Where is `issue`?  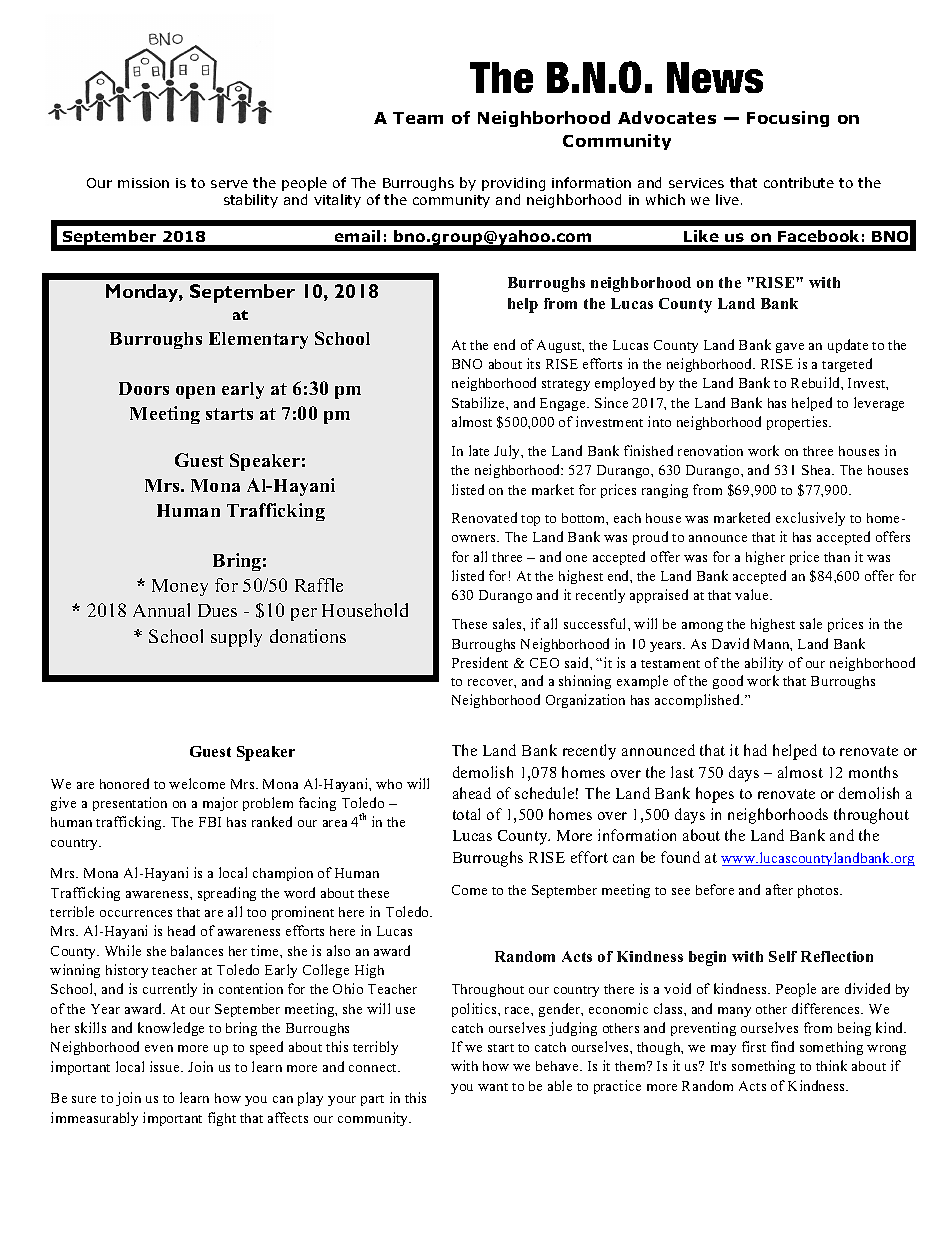
issue is located at coordinates (166, 1066).
